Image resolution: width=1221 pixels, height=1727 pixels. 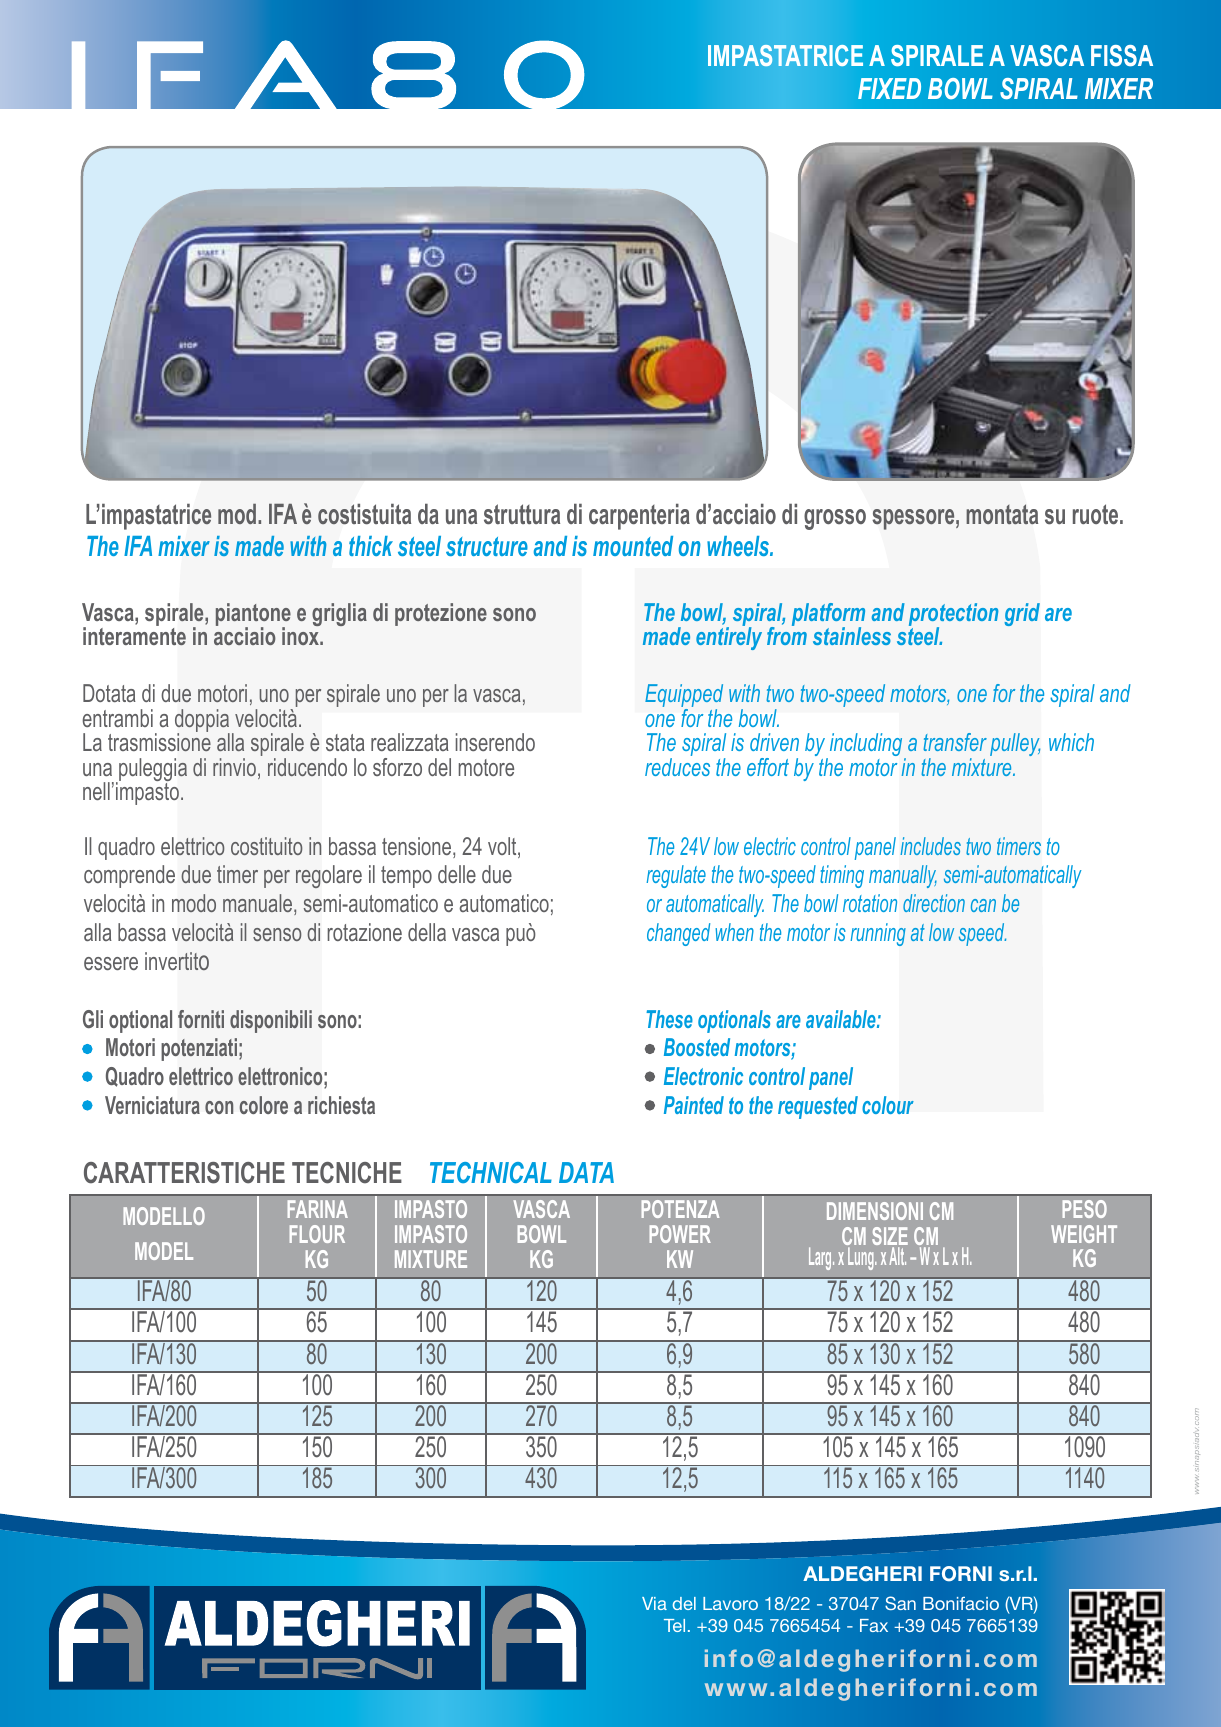 I want to click on regulate, so click(x=676, y=876).
